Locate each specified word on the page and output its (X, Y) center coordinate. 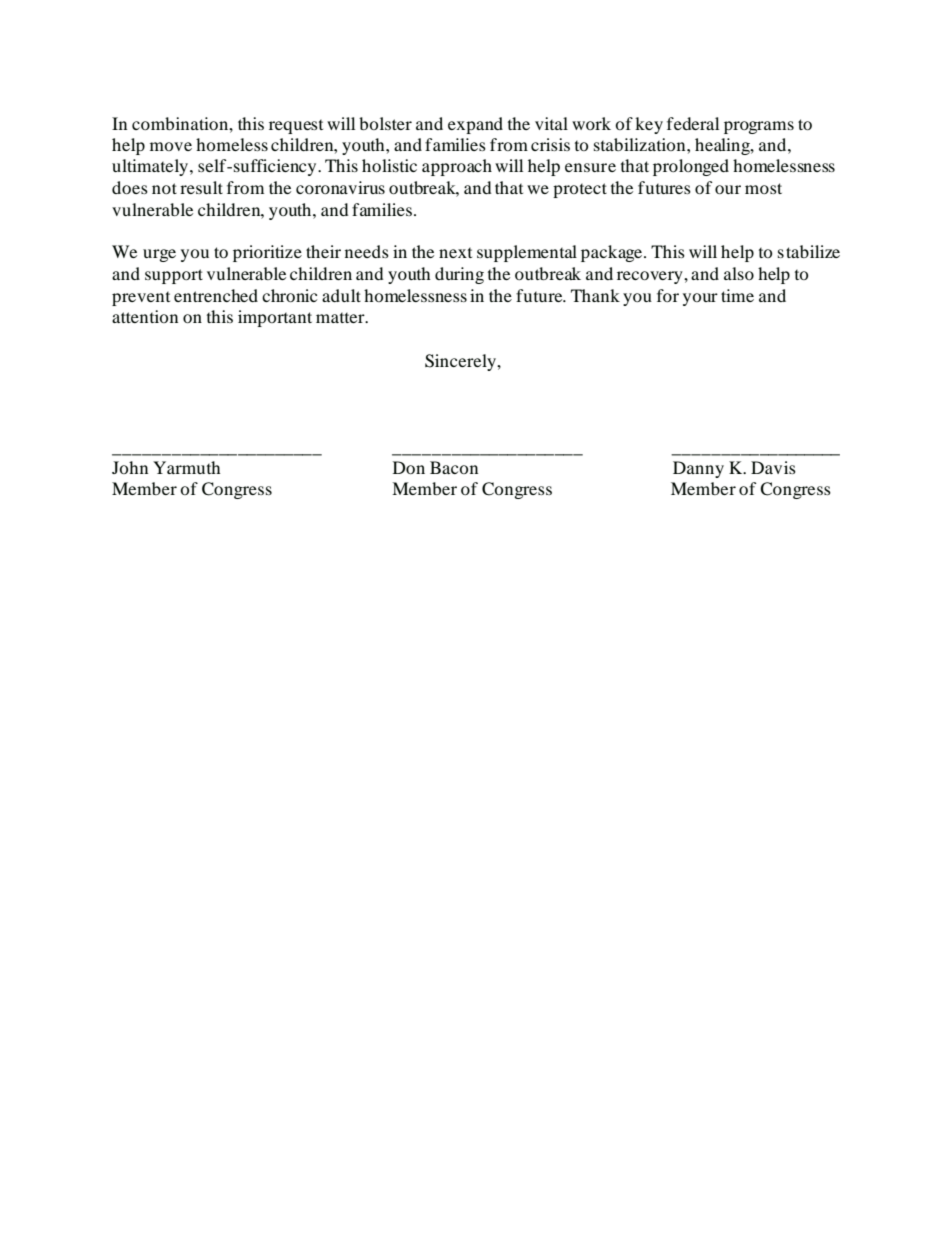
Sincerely (461, 362)
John (130, 467)
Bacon (454, 467)
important (275, 318)
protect (580, 190)
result (201, 187)
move (171, 146)
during (459, 275)
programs (759, 127)
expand (475, 125)
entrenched (216, 295)
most (763, 188)
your (700, 299)
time (737, 295)
